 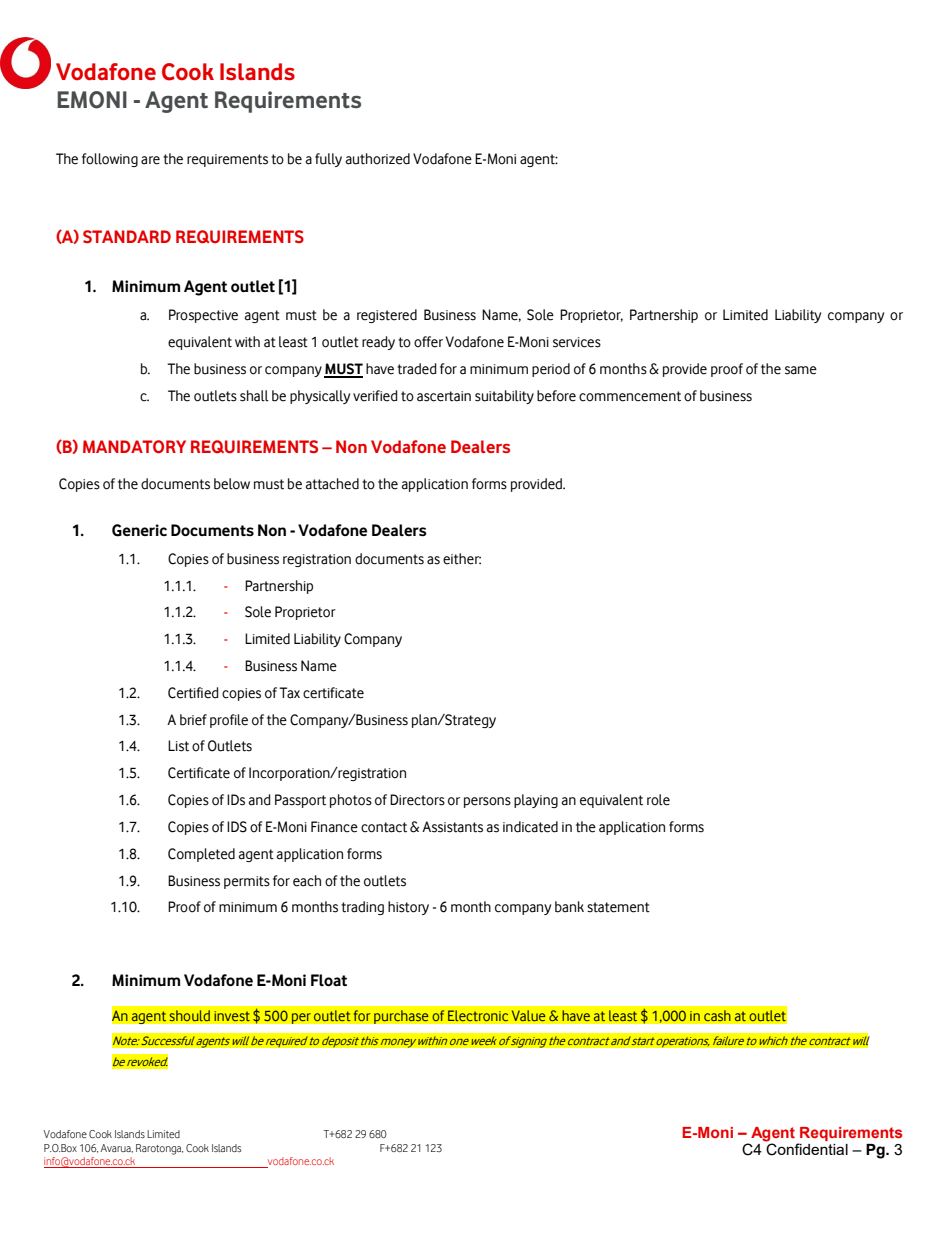 What do you see at coordinates (378, 159) in the screenshot?
I see `authorized` at bounding box center [378, 159].
